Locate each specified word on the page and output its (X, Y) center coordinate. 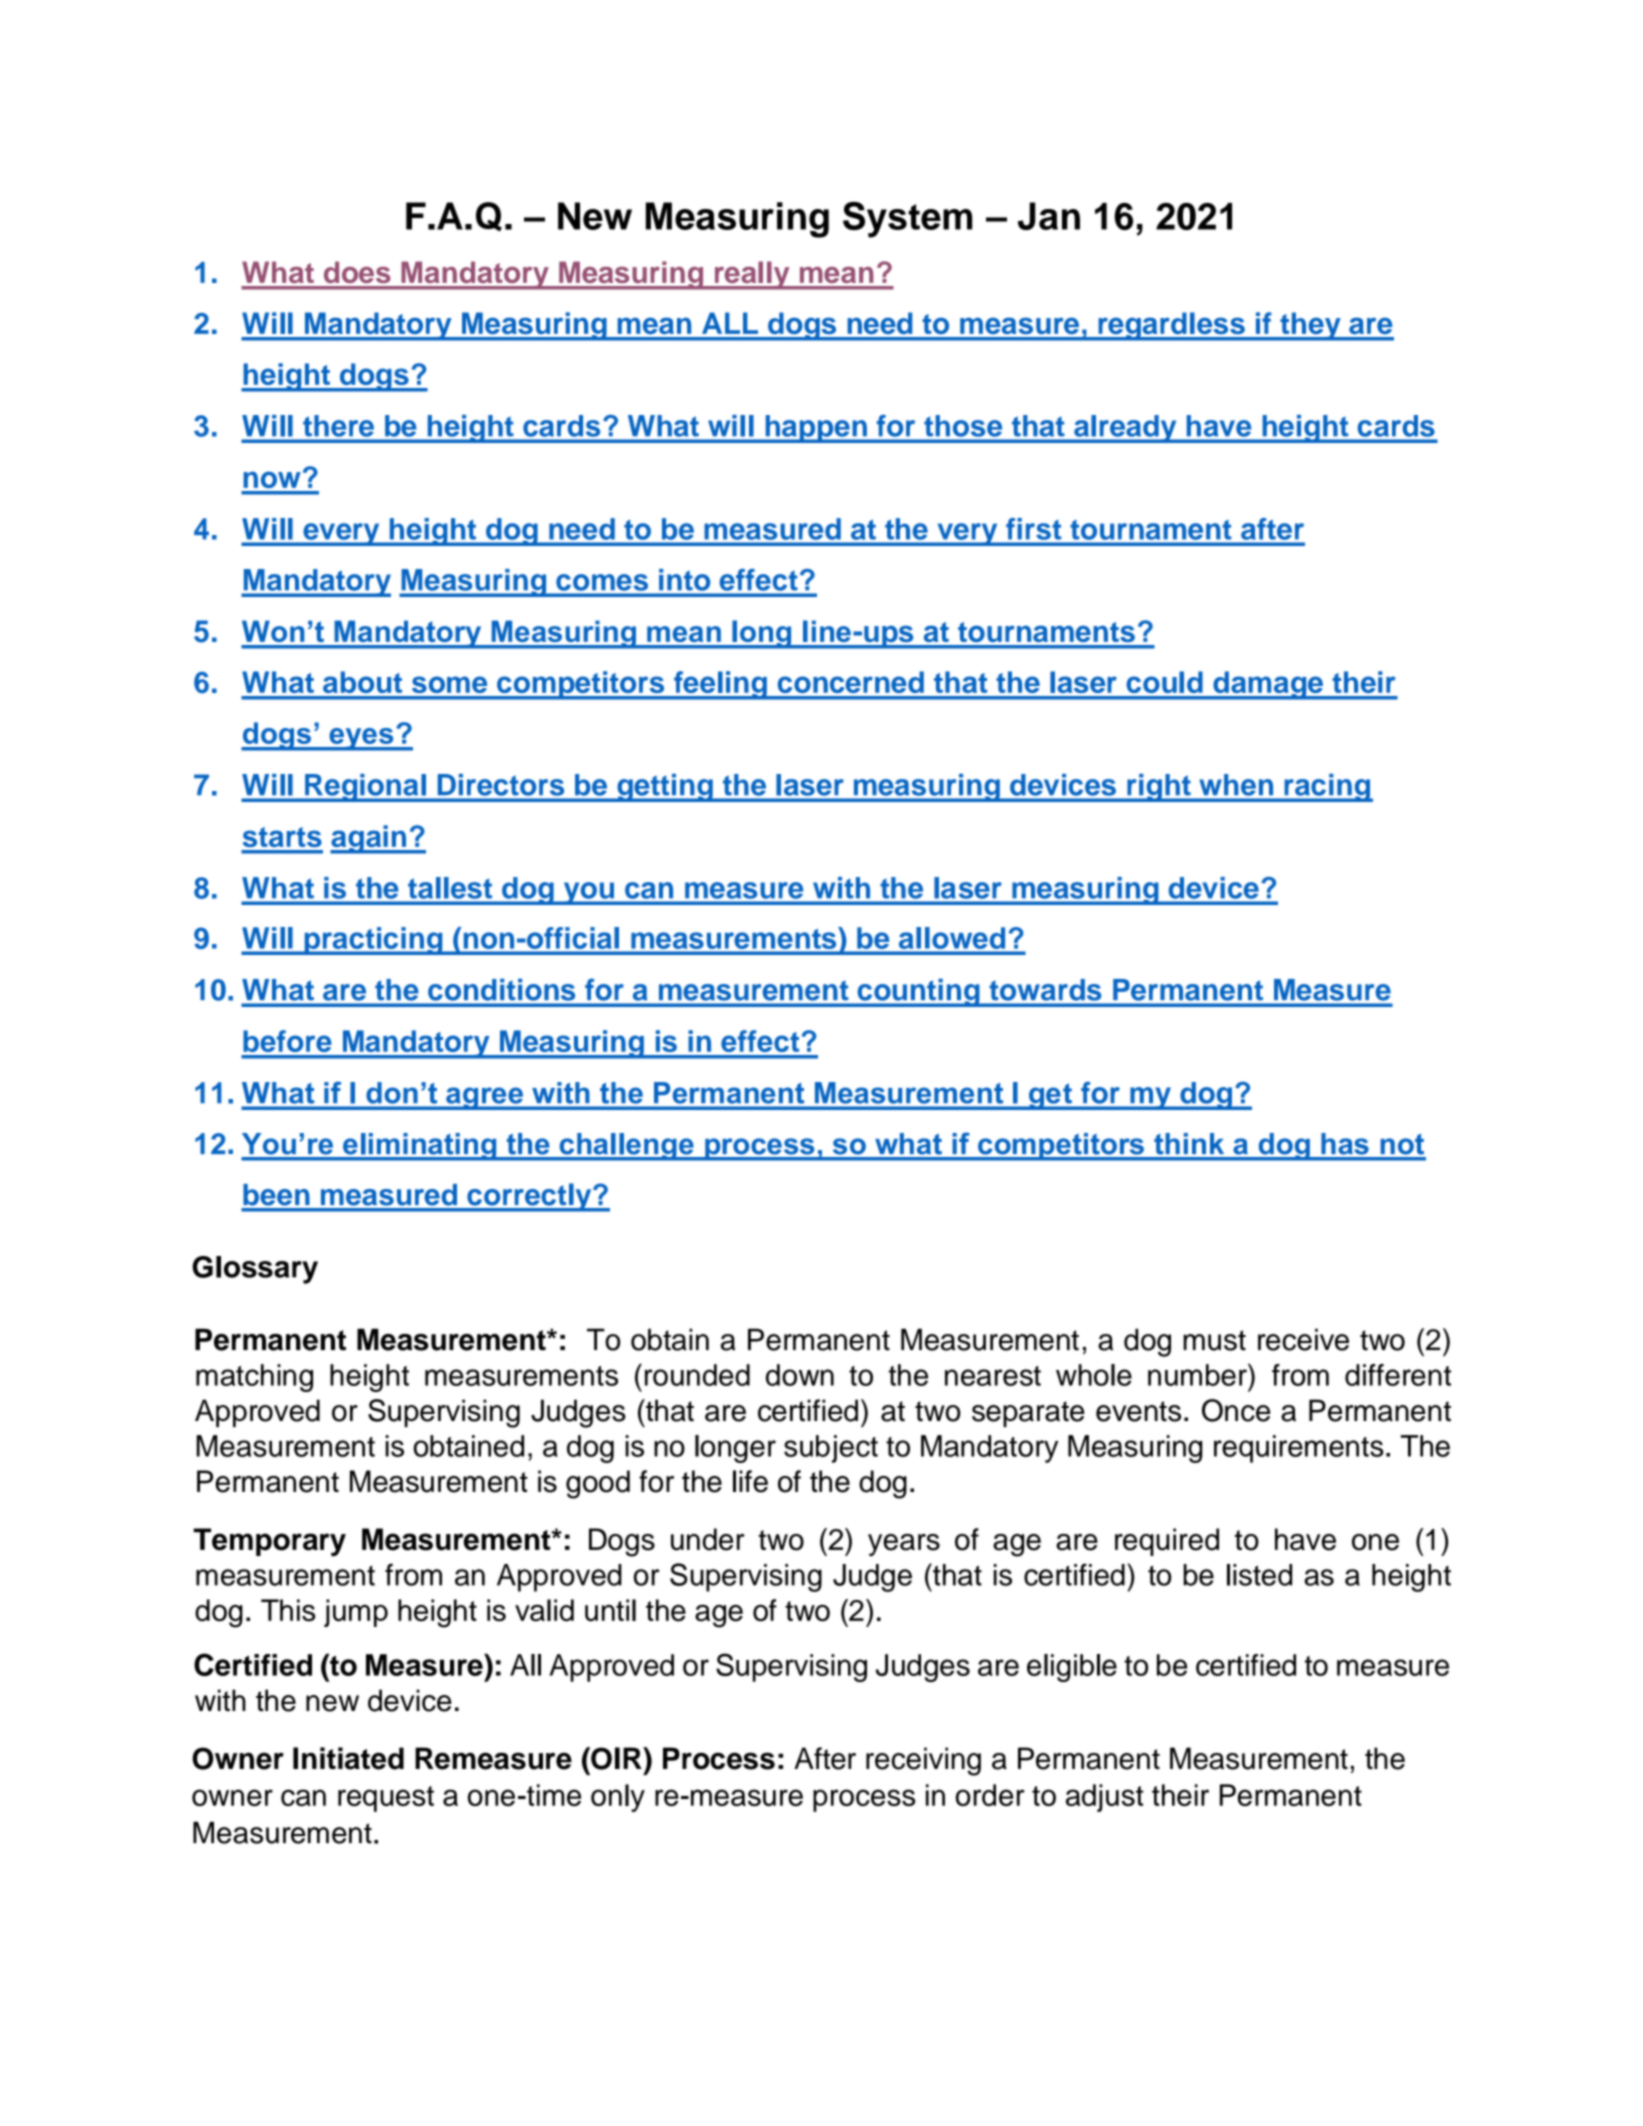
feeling (720, 685)
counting (918, 993)
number (1198, 1374)
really (752, 275)
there (338, 426)
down (800, 1375)
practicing (373, 941)
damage (1268, 685)
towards (1045, 990)
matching (254, 1378)
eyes (361, 739)
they (1310, 326)
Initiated (348, 1758)
